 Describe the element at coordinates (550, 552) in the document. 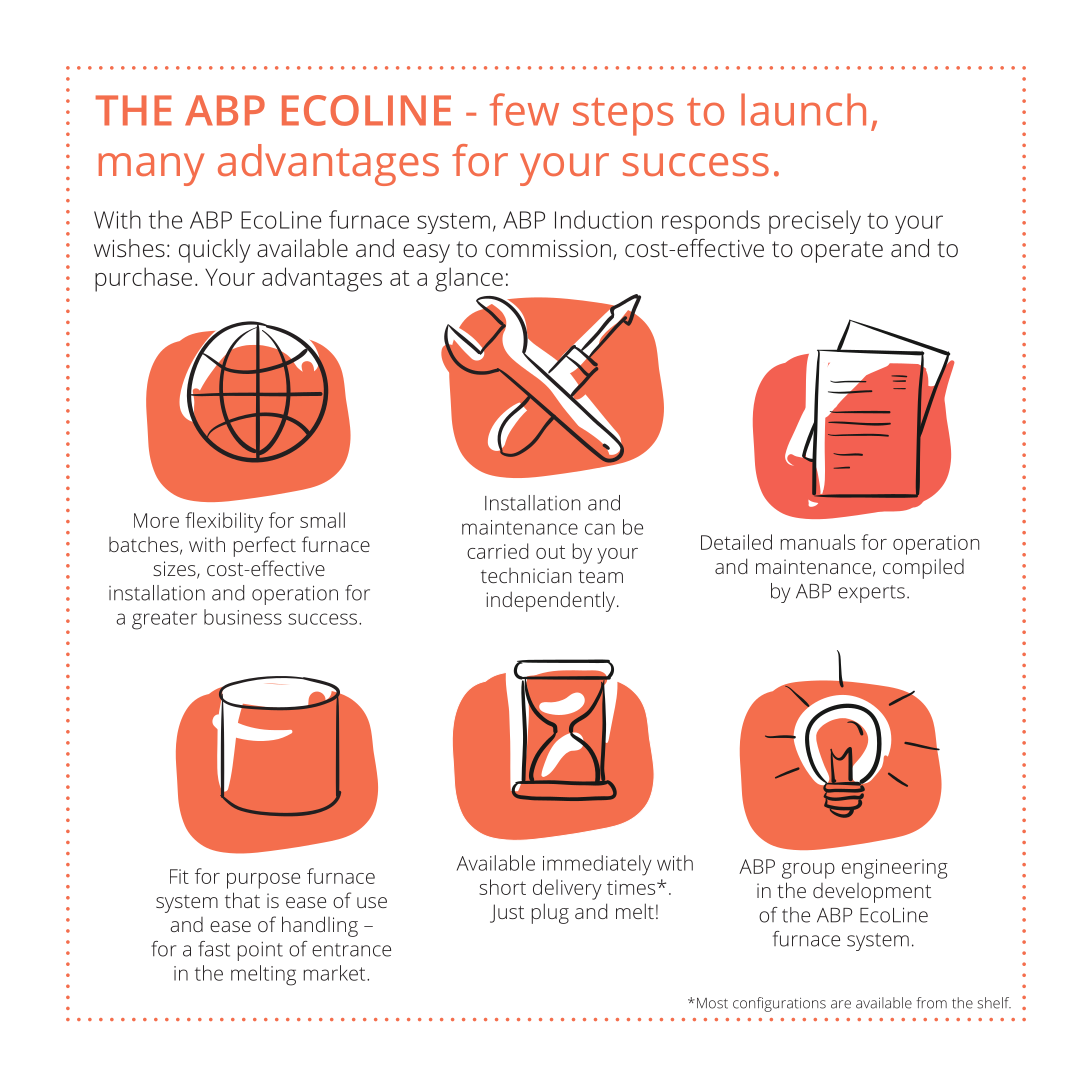

I see `out` at that location.
